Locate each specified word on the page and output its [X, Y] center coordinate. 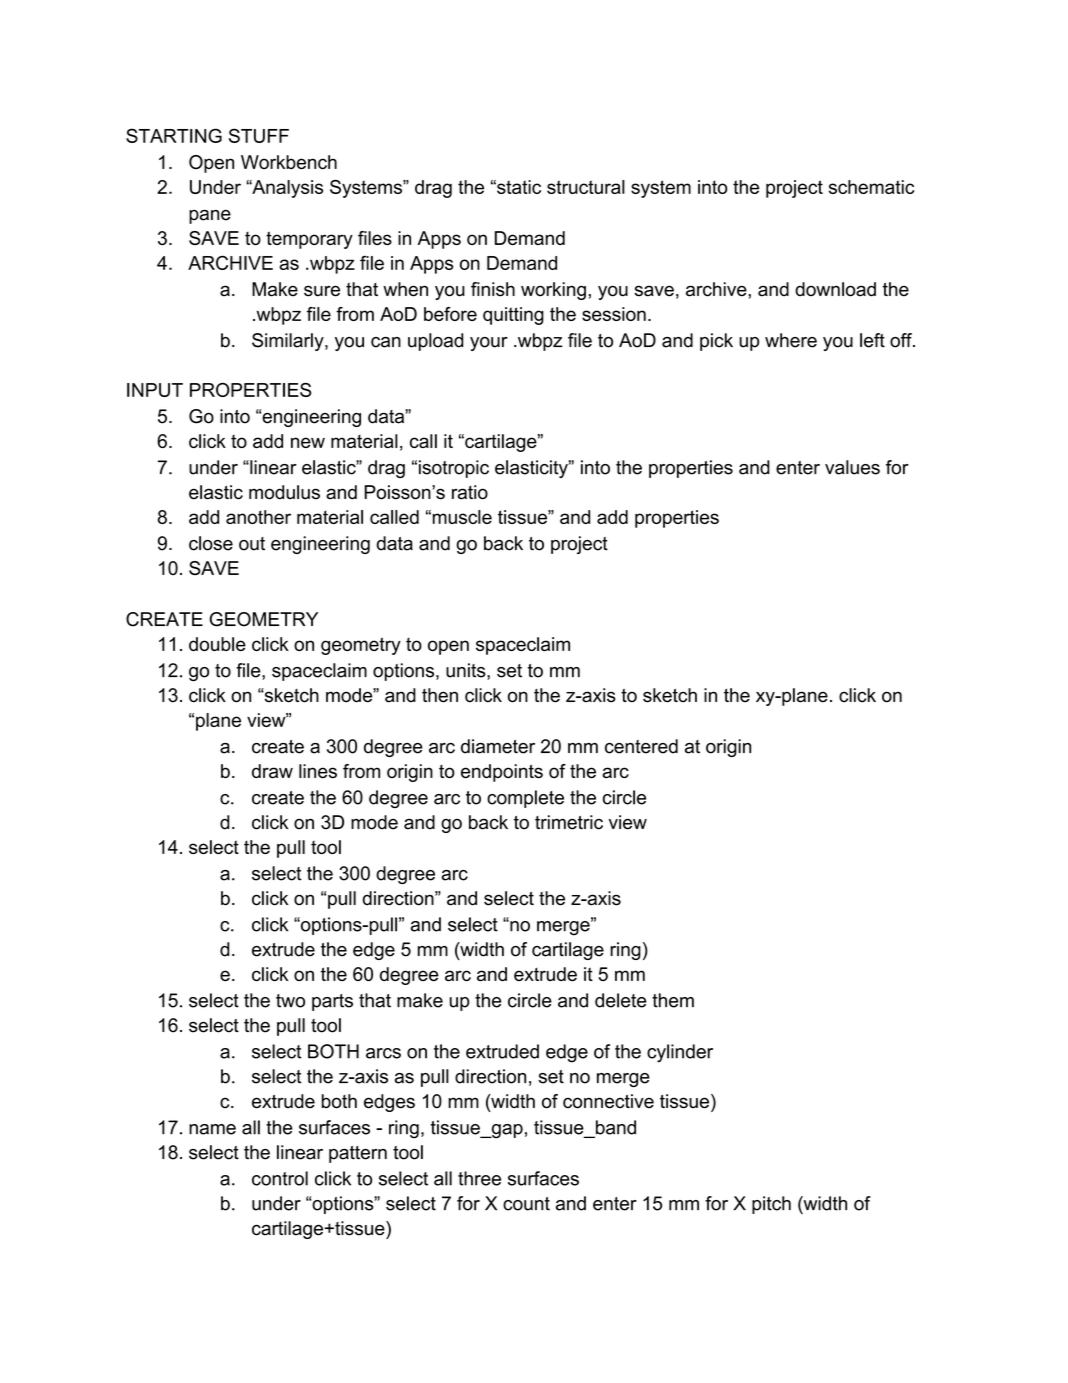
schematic [871, 187]
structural [586, 187]
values [852, 467]
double [217, 644]
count [526, 1204]
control [280, 1178]
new [308, 442]
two [290, 1001]
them [673, 1000]
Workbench [289, 162]
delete [621, 1000]
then [440, 695]
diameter [498, 746]
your [489, 344]
